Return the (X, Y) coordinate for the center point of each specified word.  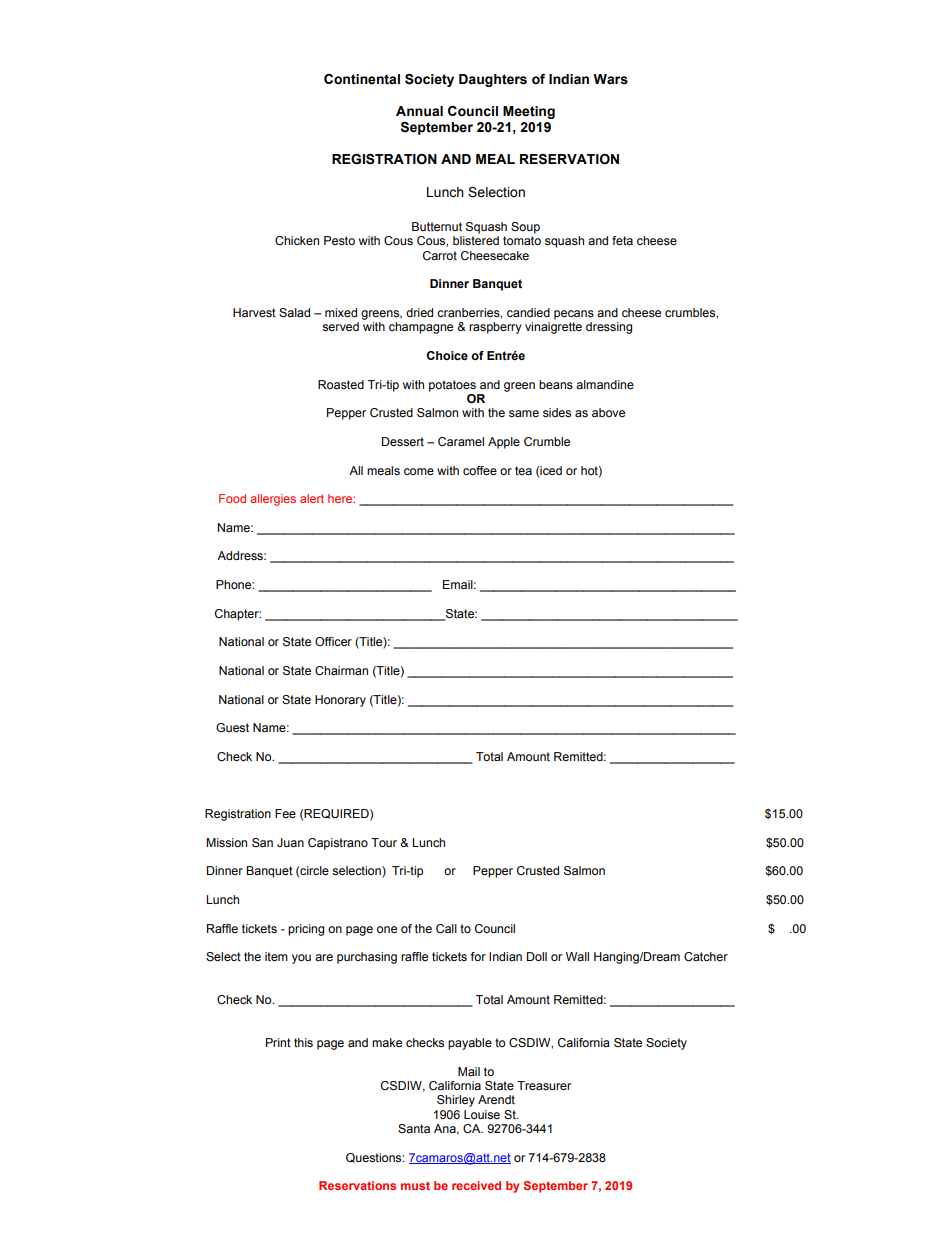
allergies (273, 500)
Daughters (493, 80)
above (608, 412)
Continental (362, 79)
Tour (384, 842)
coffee (480, 470)
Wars (610, 79)
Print (278, 1042)
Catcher (706, 957)
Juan (290, 842)
